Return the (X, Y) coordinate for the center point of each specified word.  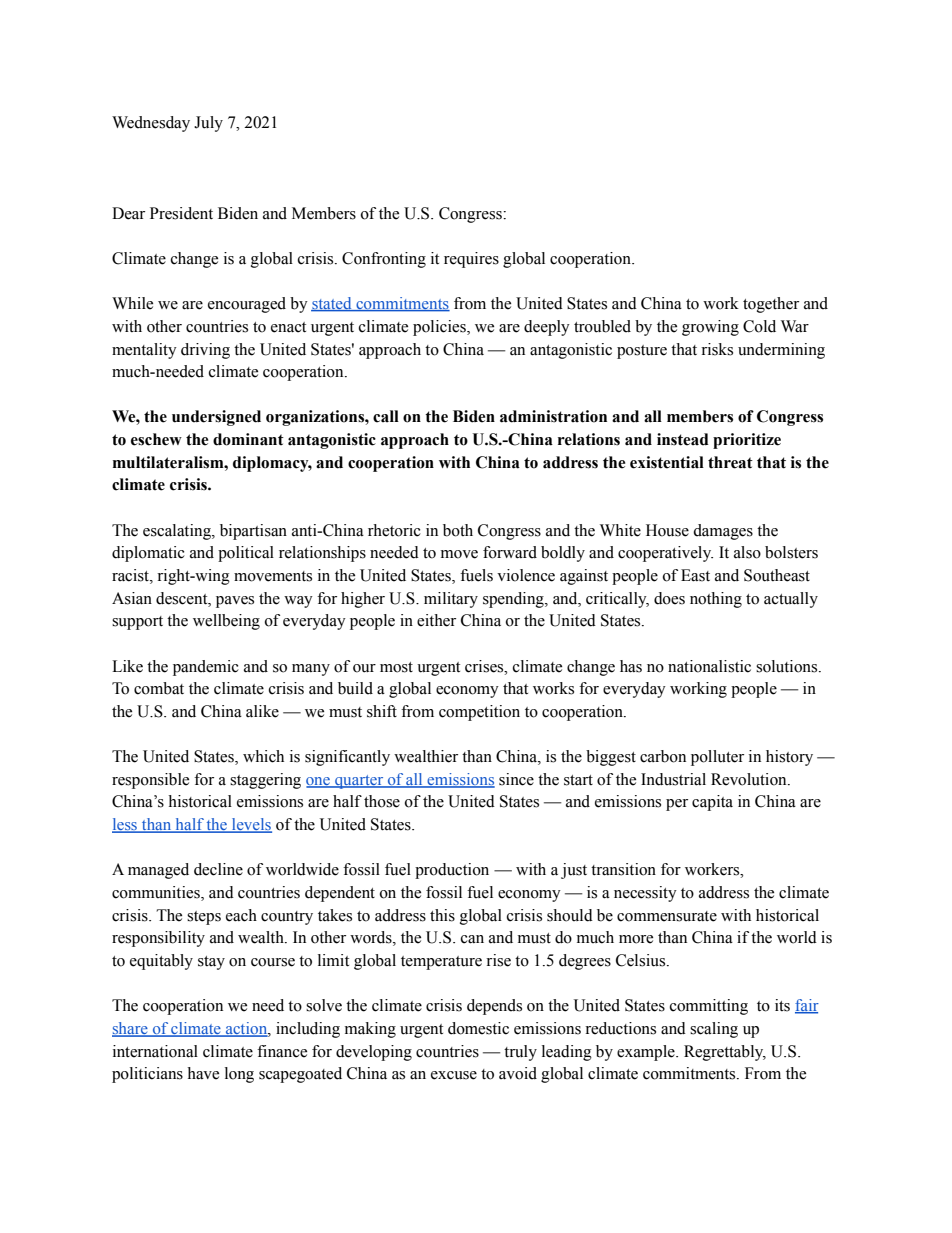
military (451, 600)
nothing (716, 600)
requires (471, 260)
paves (235, 602)
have (203, 1073)
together (771, 305)
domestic (478, 1028)
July (208, 124)
